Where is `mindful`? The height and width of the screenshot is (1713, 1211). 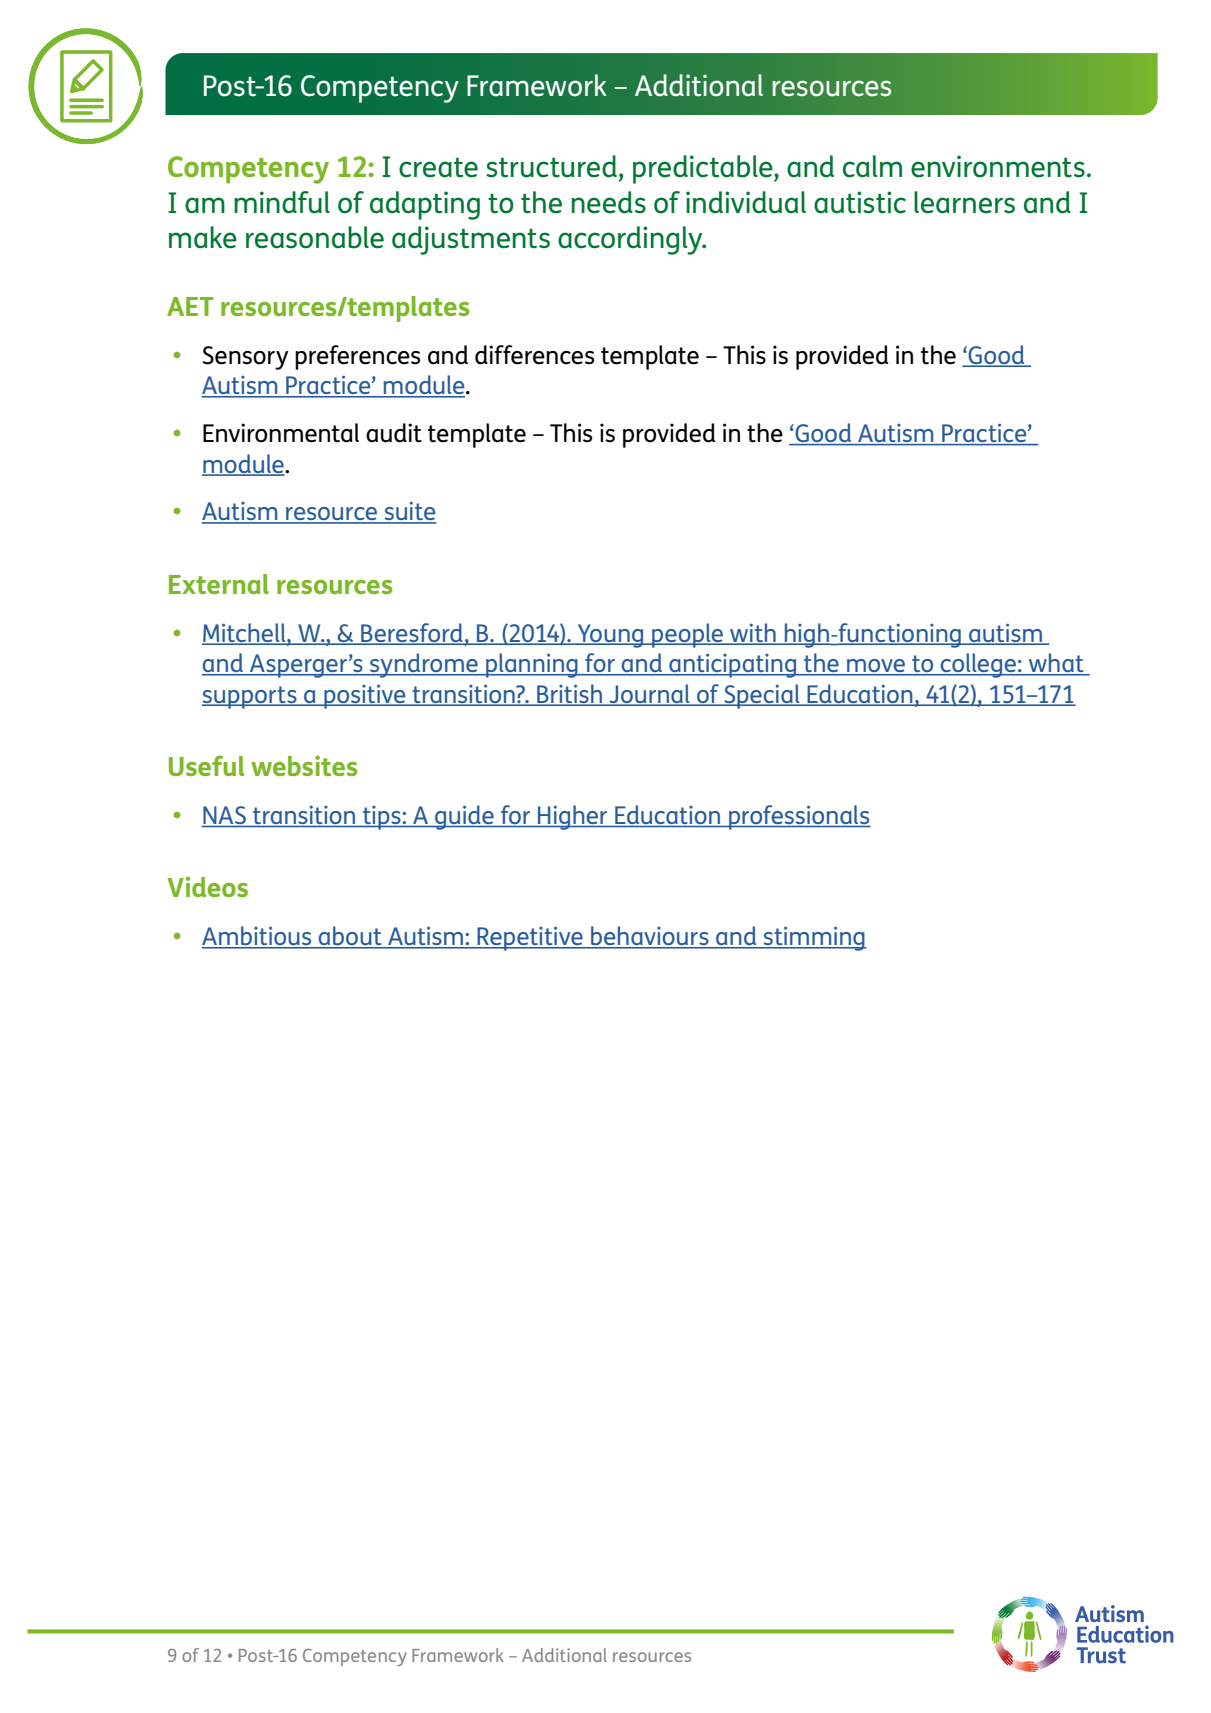 mindful is located at coordinates (282, 202).
